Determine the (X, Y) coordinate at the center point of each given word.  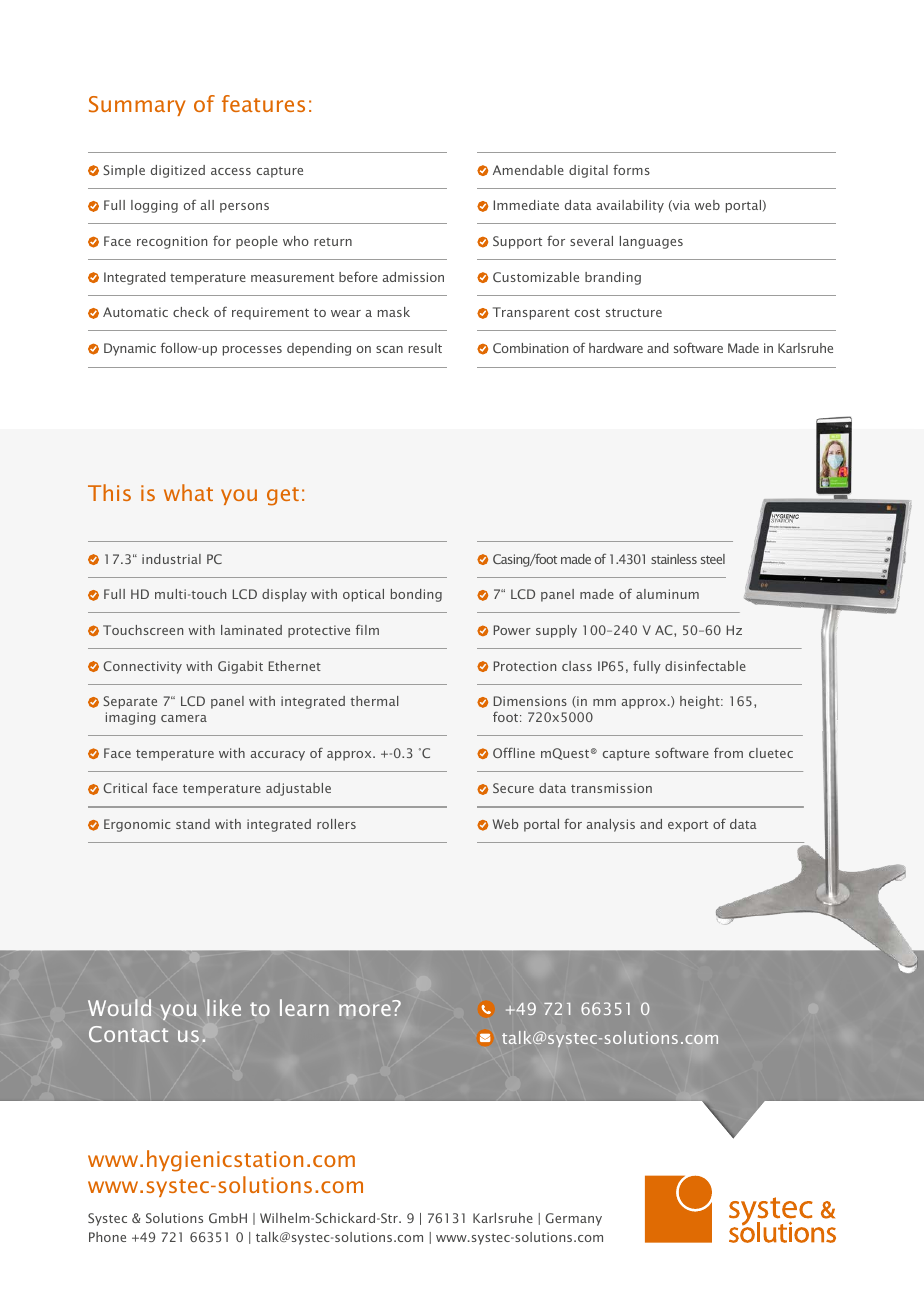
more (365, 1010)
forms (631, 169)
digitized (178, 171)
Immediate (526, 205)
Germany (573, 1219)
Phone (107, 1237)
